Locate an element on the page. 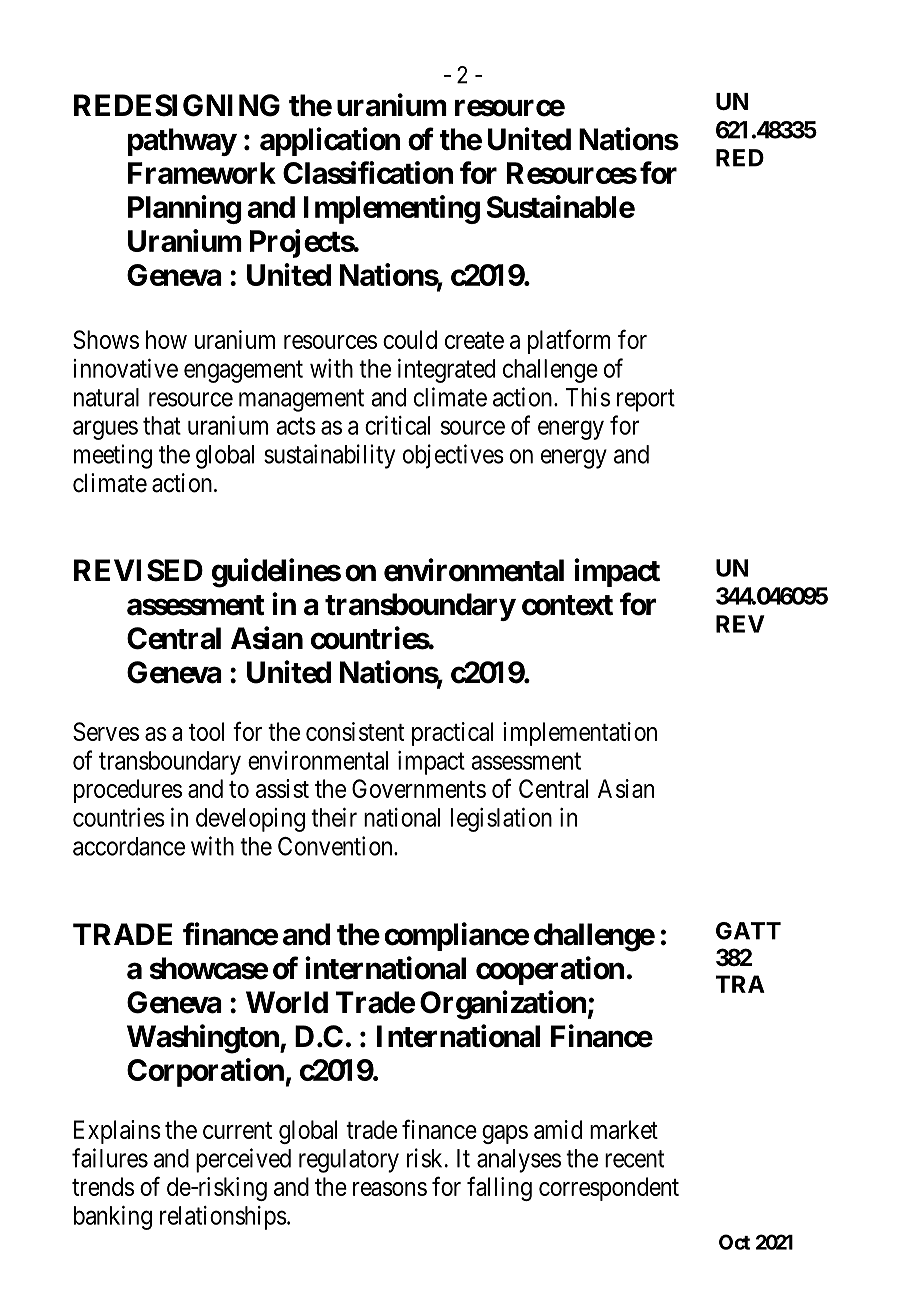 The height and width of the image is (1308, 924). relationships is located at coordinates (223, 1218).
